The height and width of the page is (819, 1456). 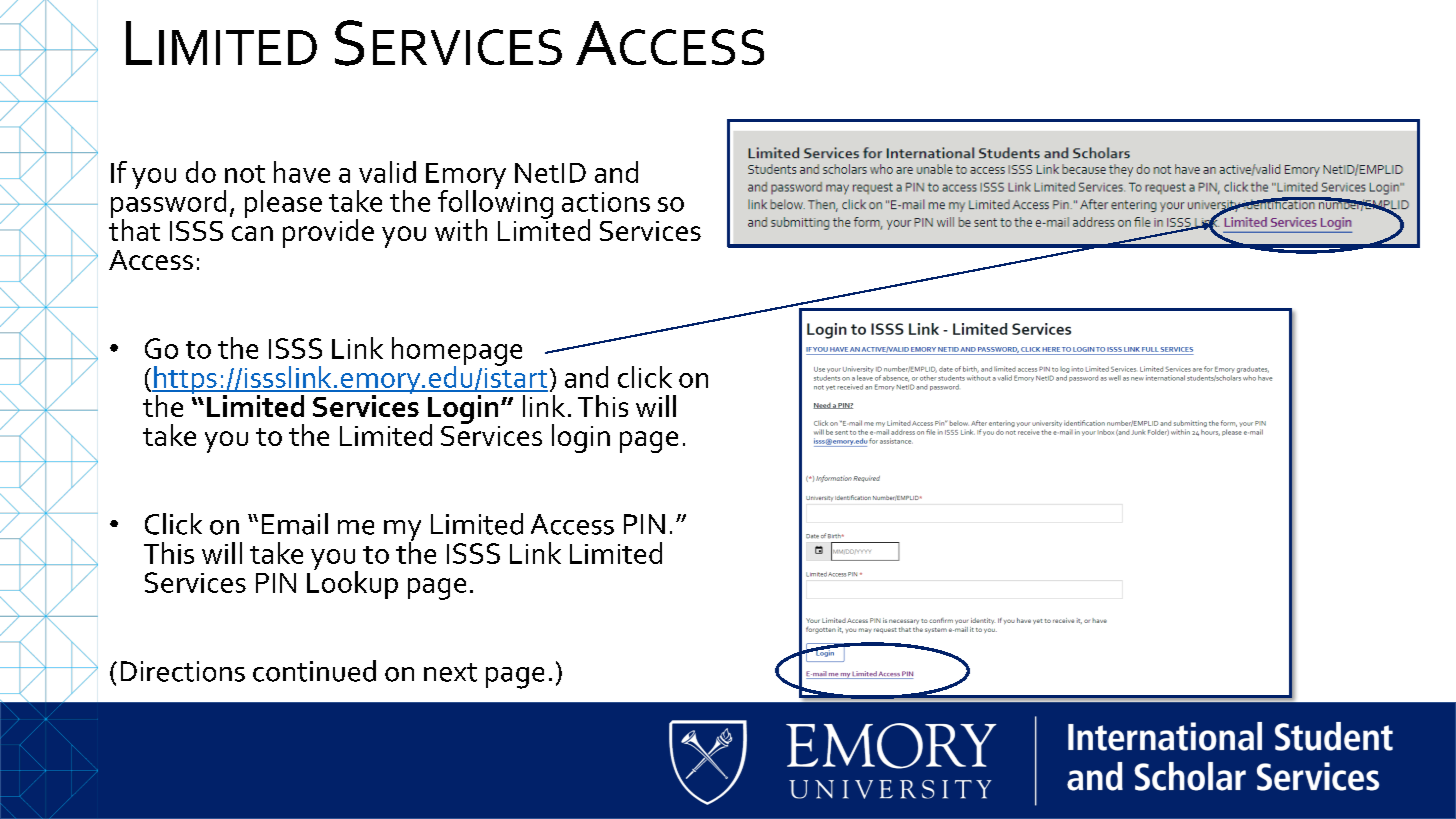 What do you see at coordinates (450, 672) in the page?
I see `next` at bounding box center [450, 672].
